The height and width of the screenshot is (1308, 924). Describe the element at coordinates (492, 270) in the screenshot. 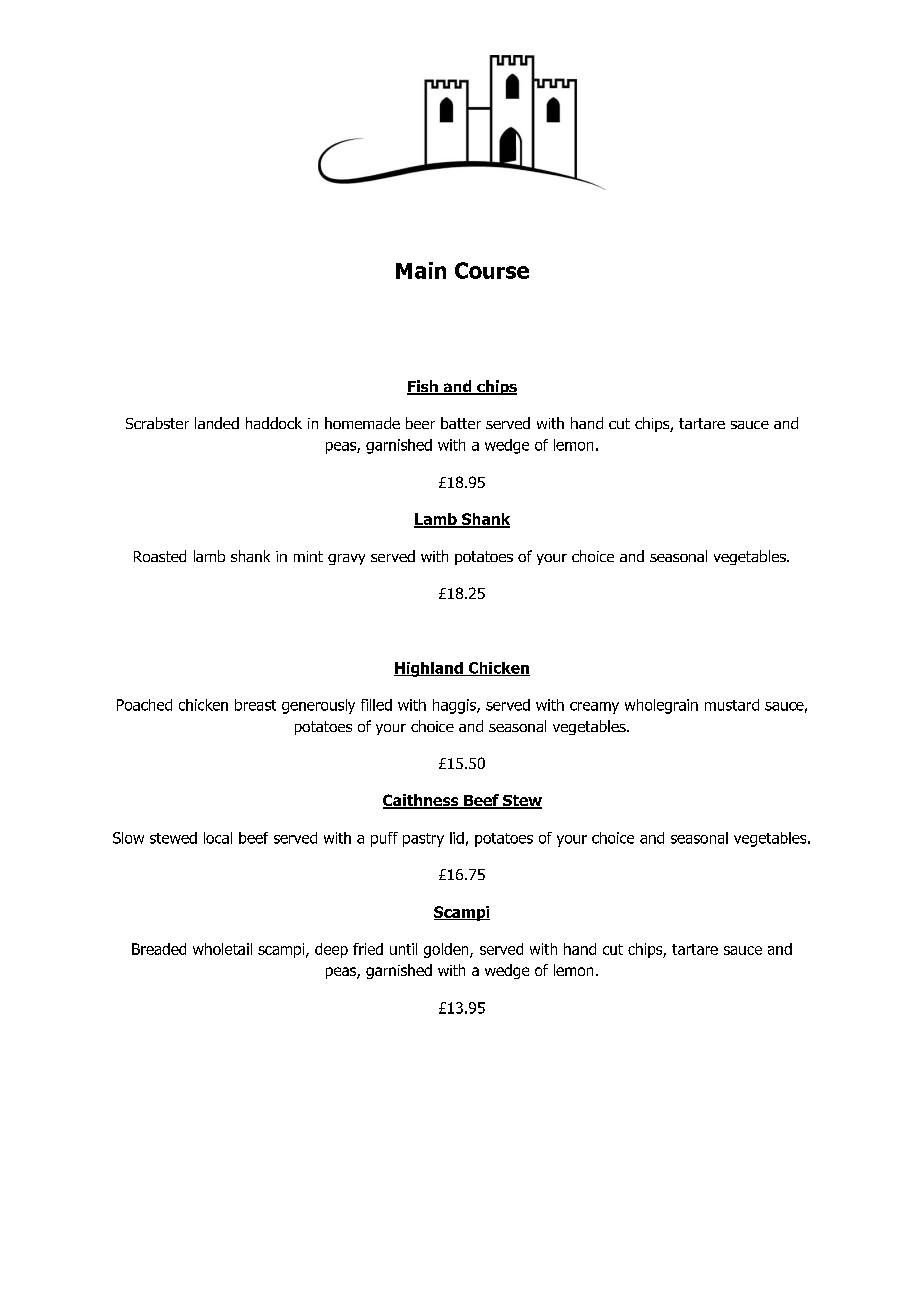

I see `Course` at that location.
